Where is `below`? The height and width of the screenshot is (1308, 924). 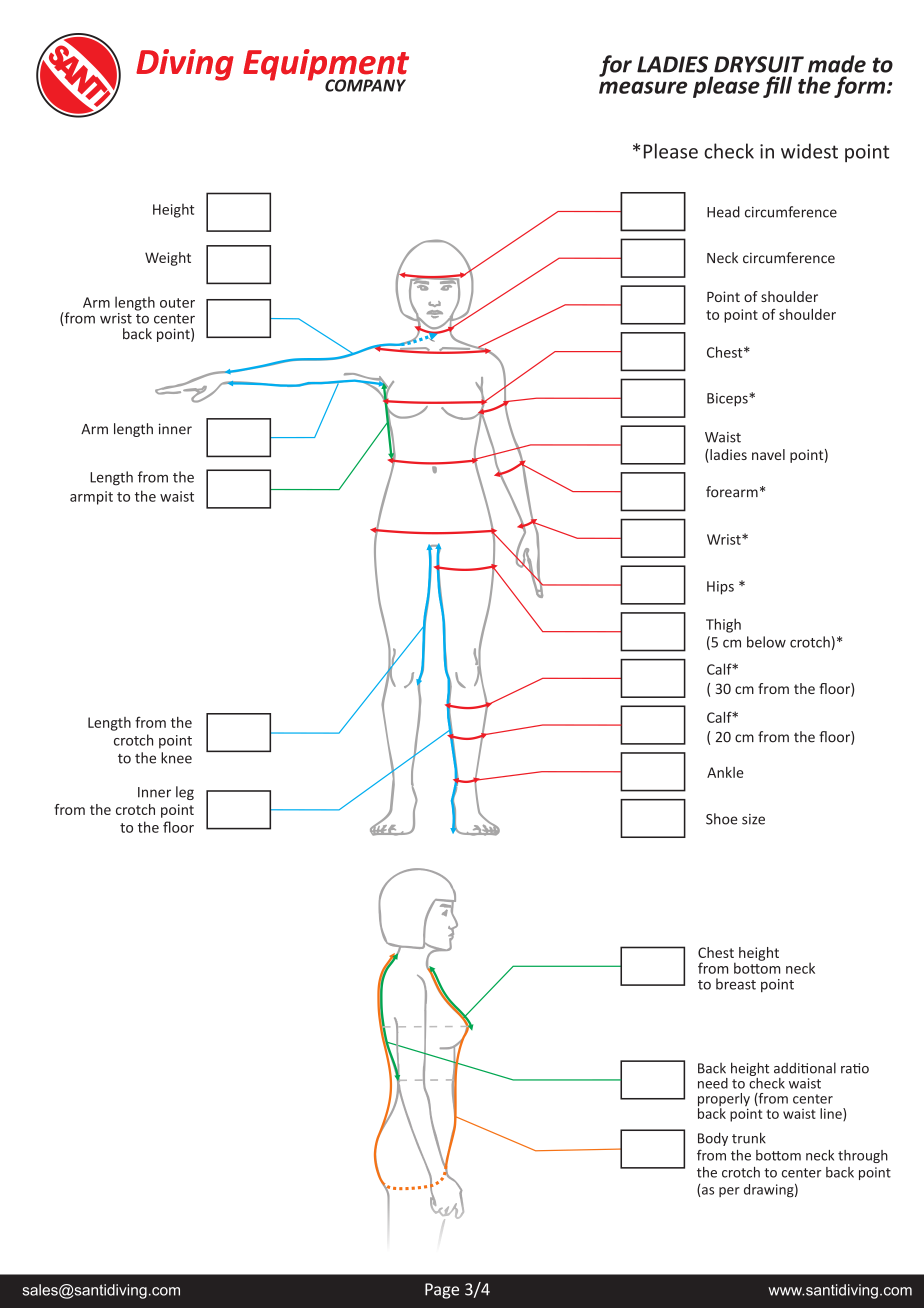 below is located at coordinates (766, 642).
